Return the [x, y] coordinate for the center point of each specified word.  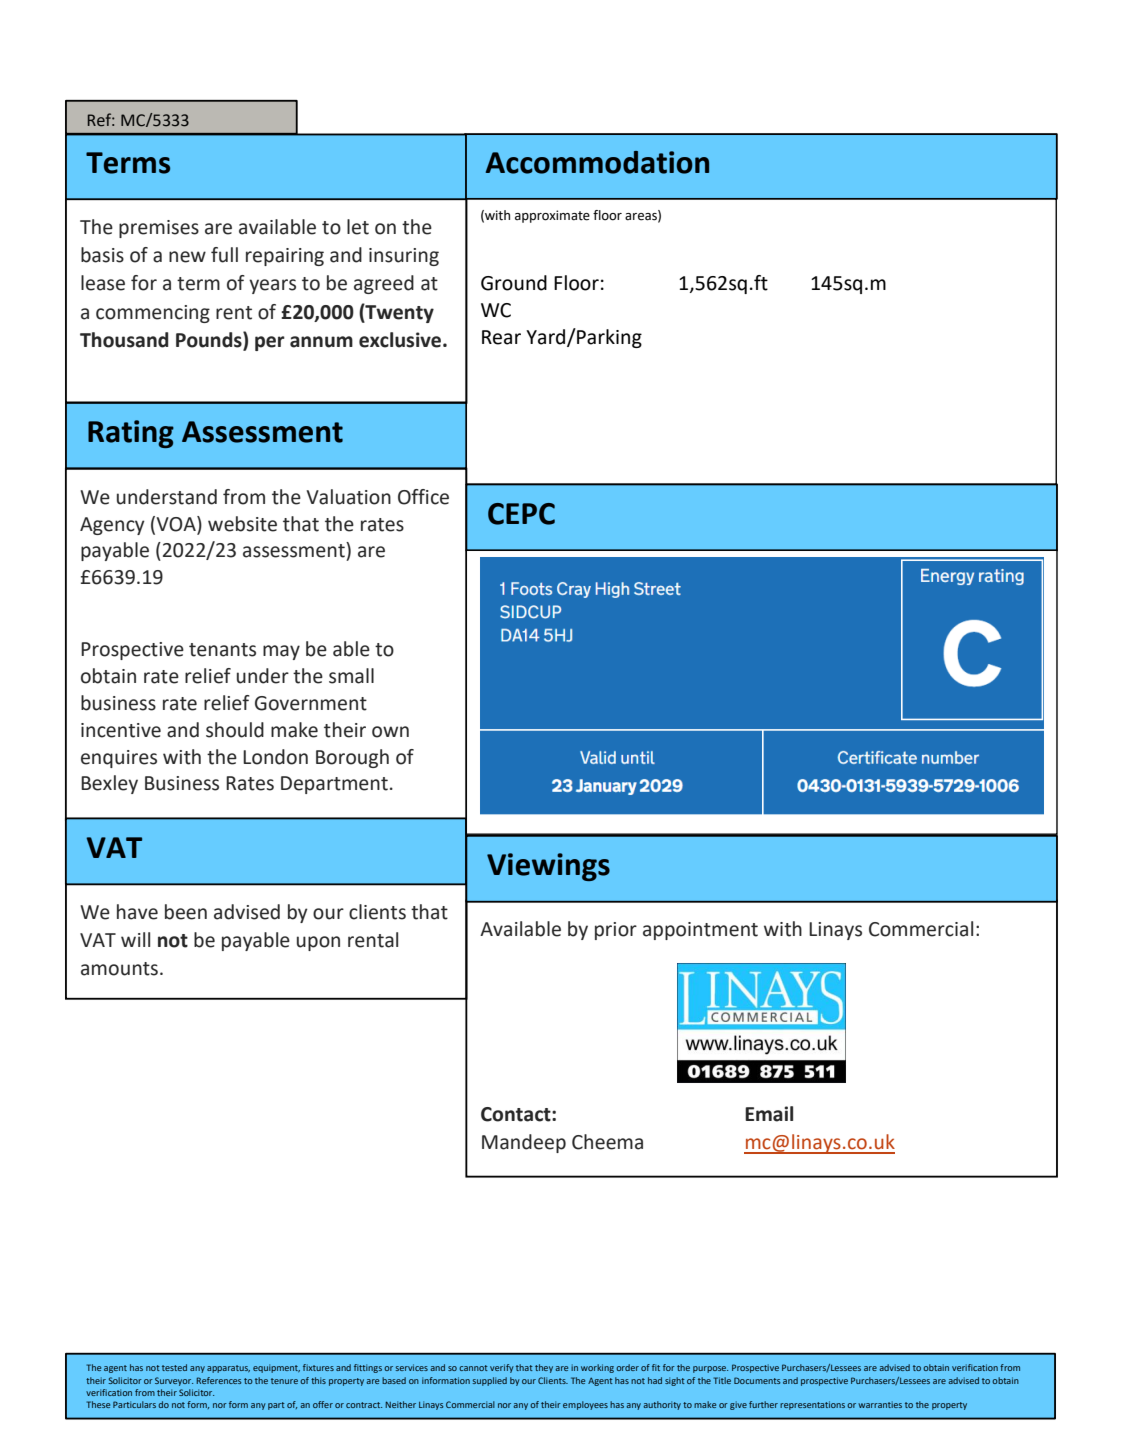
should [235, 730]
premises [159, 229]
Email [769, 1114]
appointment [700, 931]
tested [174, 1367]
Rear [501, 337]
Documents [757, 1380]
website [242, 524]
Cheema [607, 1142]
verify [502, 1368]
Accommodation [597, 162]
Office [423, 497]
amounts [119, 969]
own [390, 732]
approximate [552, 216]
